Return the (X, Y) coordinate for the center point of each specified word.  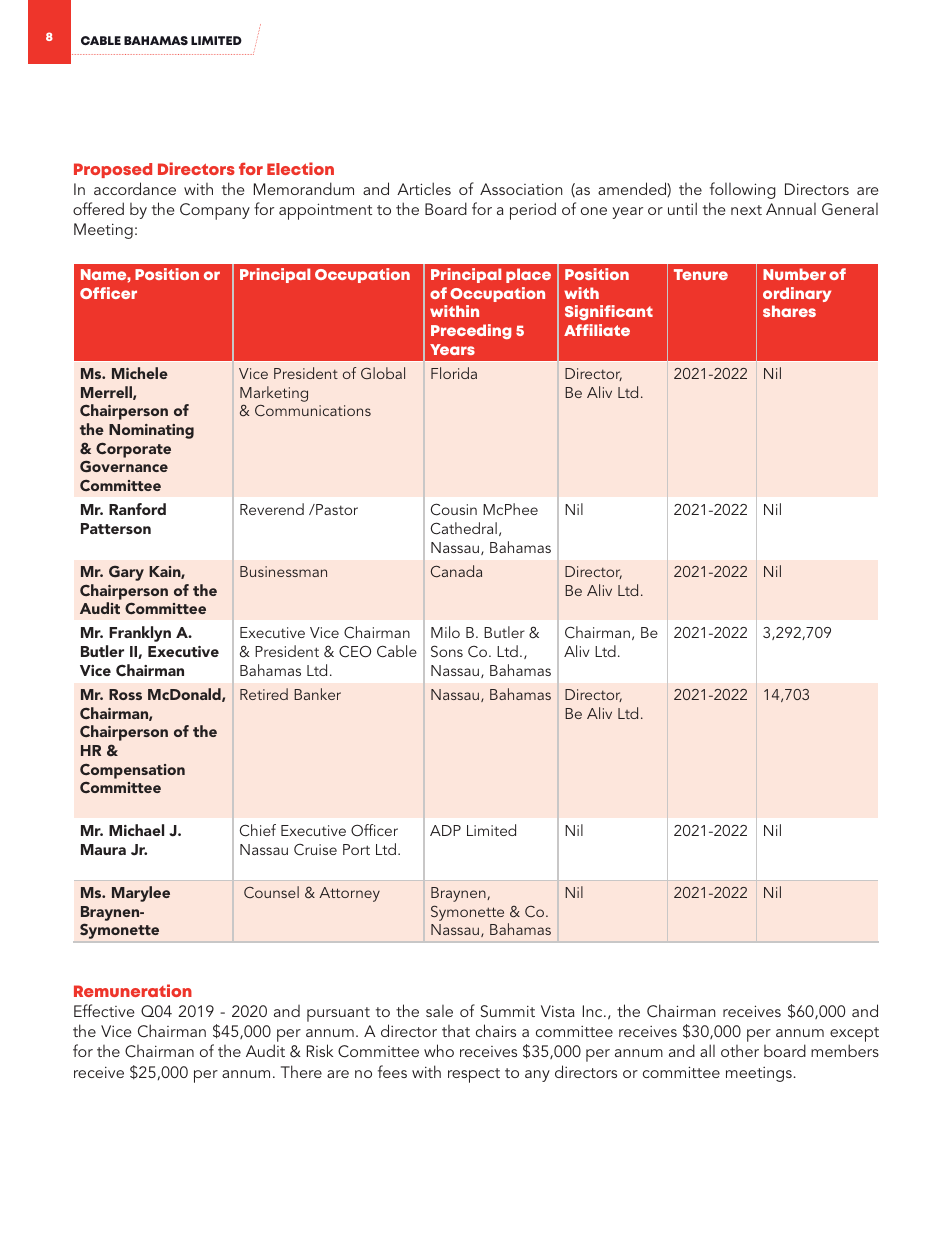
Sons (447, 651)
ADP (445, 830)
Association (521, 189)
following (743, 190)
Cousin (454, 509)
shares (789, 311)
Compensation (132, 771)
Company (215, 211)
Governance (124, 466)
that (456, 1031)
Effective (104, 1010)
